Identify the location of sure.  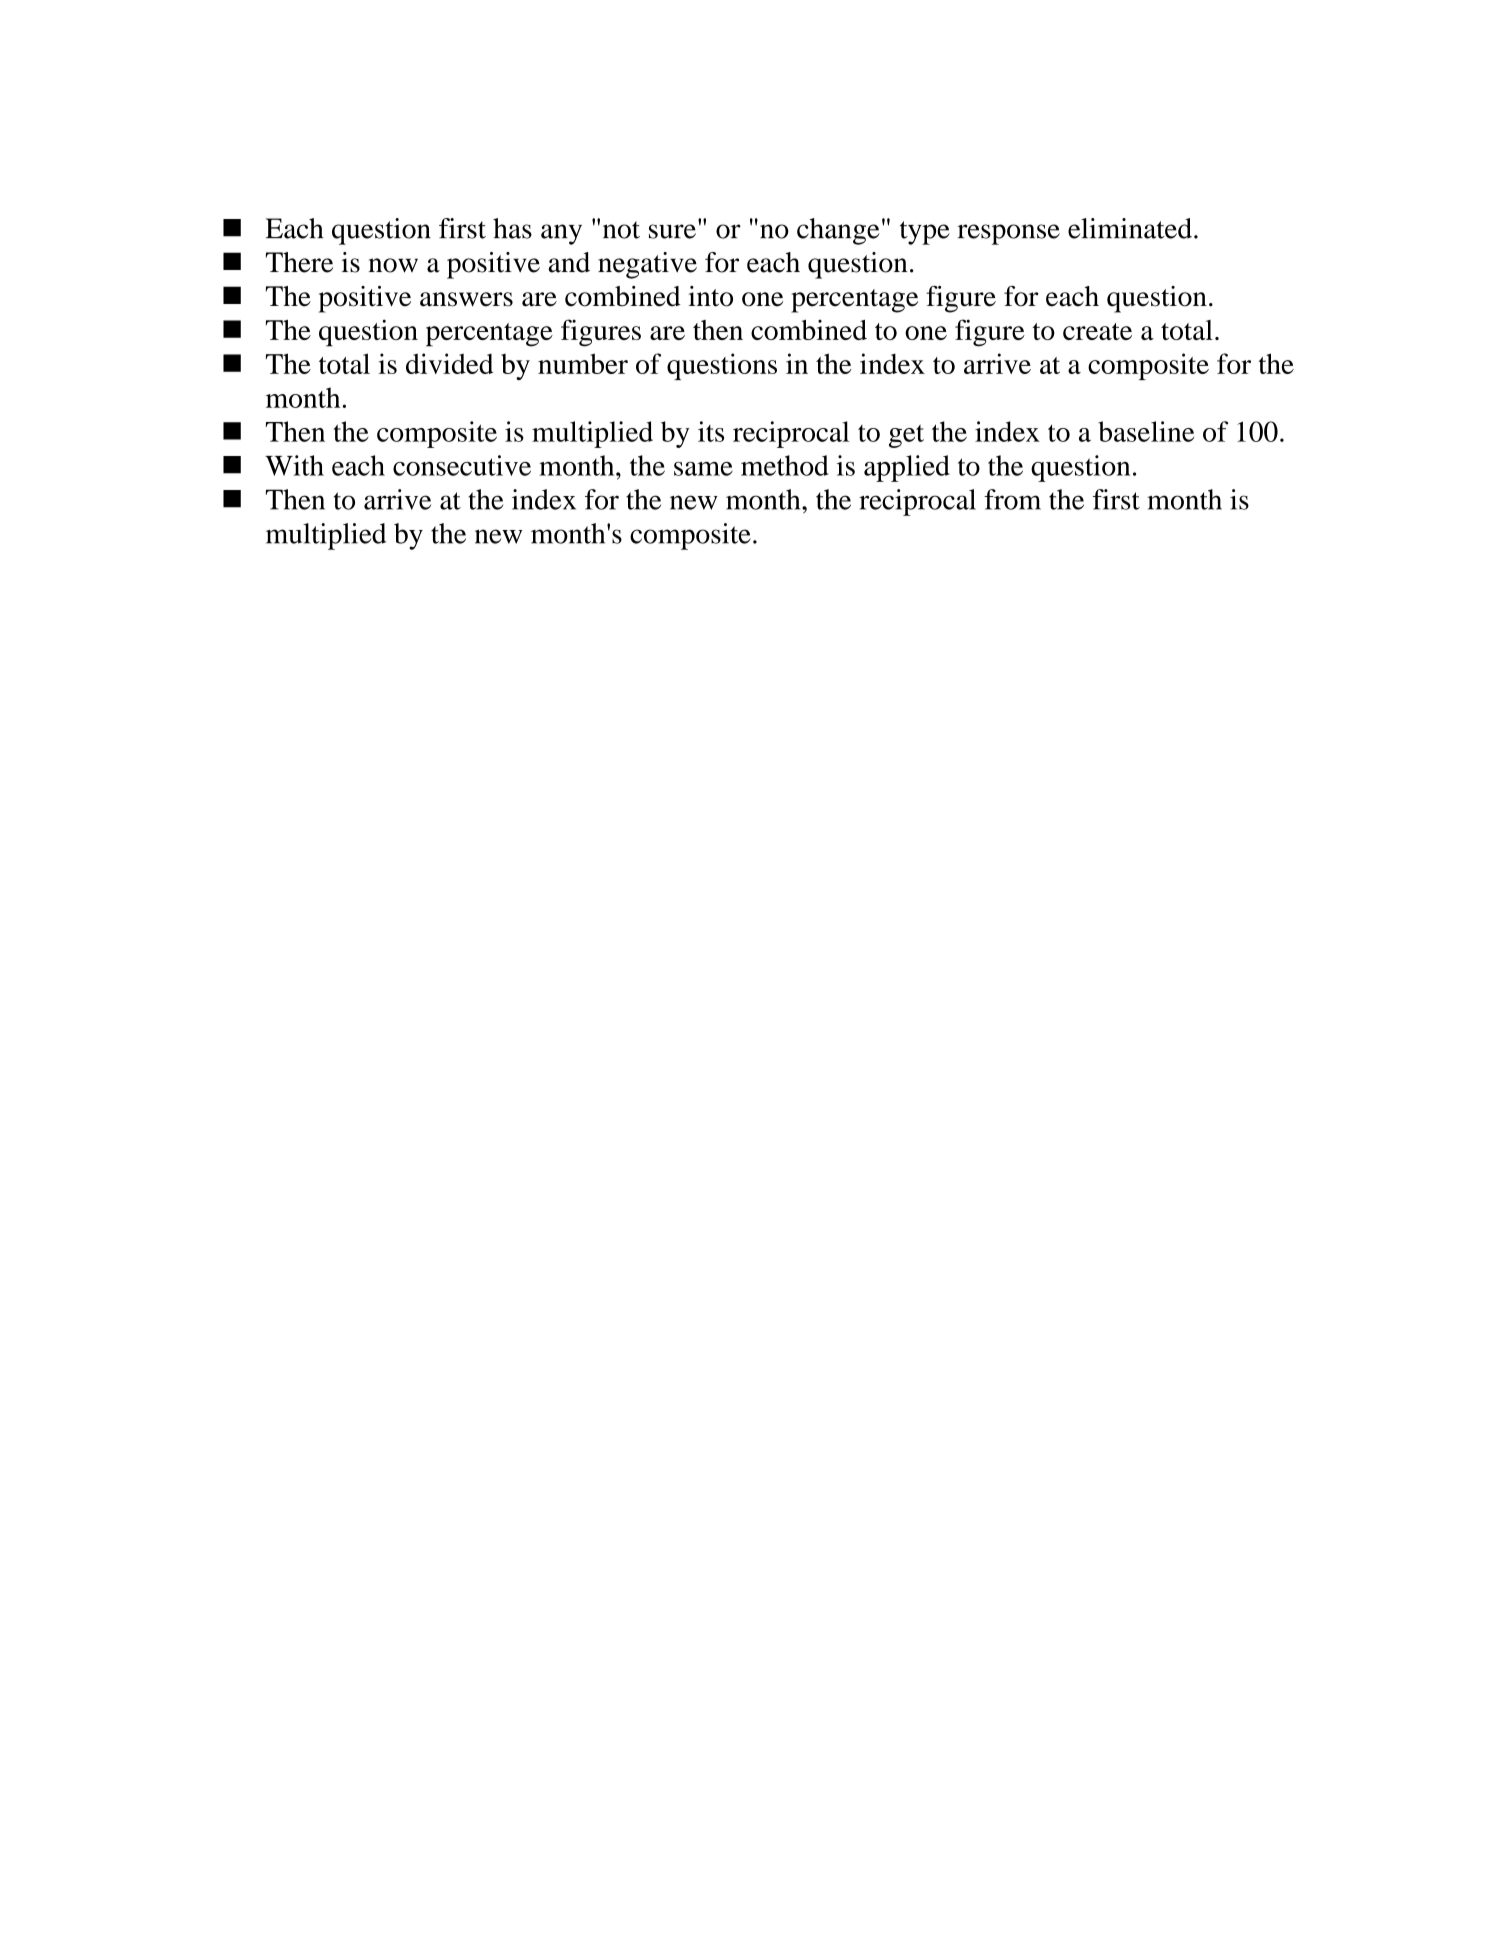
(672, 231).
